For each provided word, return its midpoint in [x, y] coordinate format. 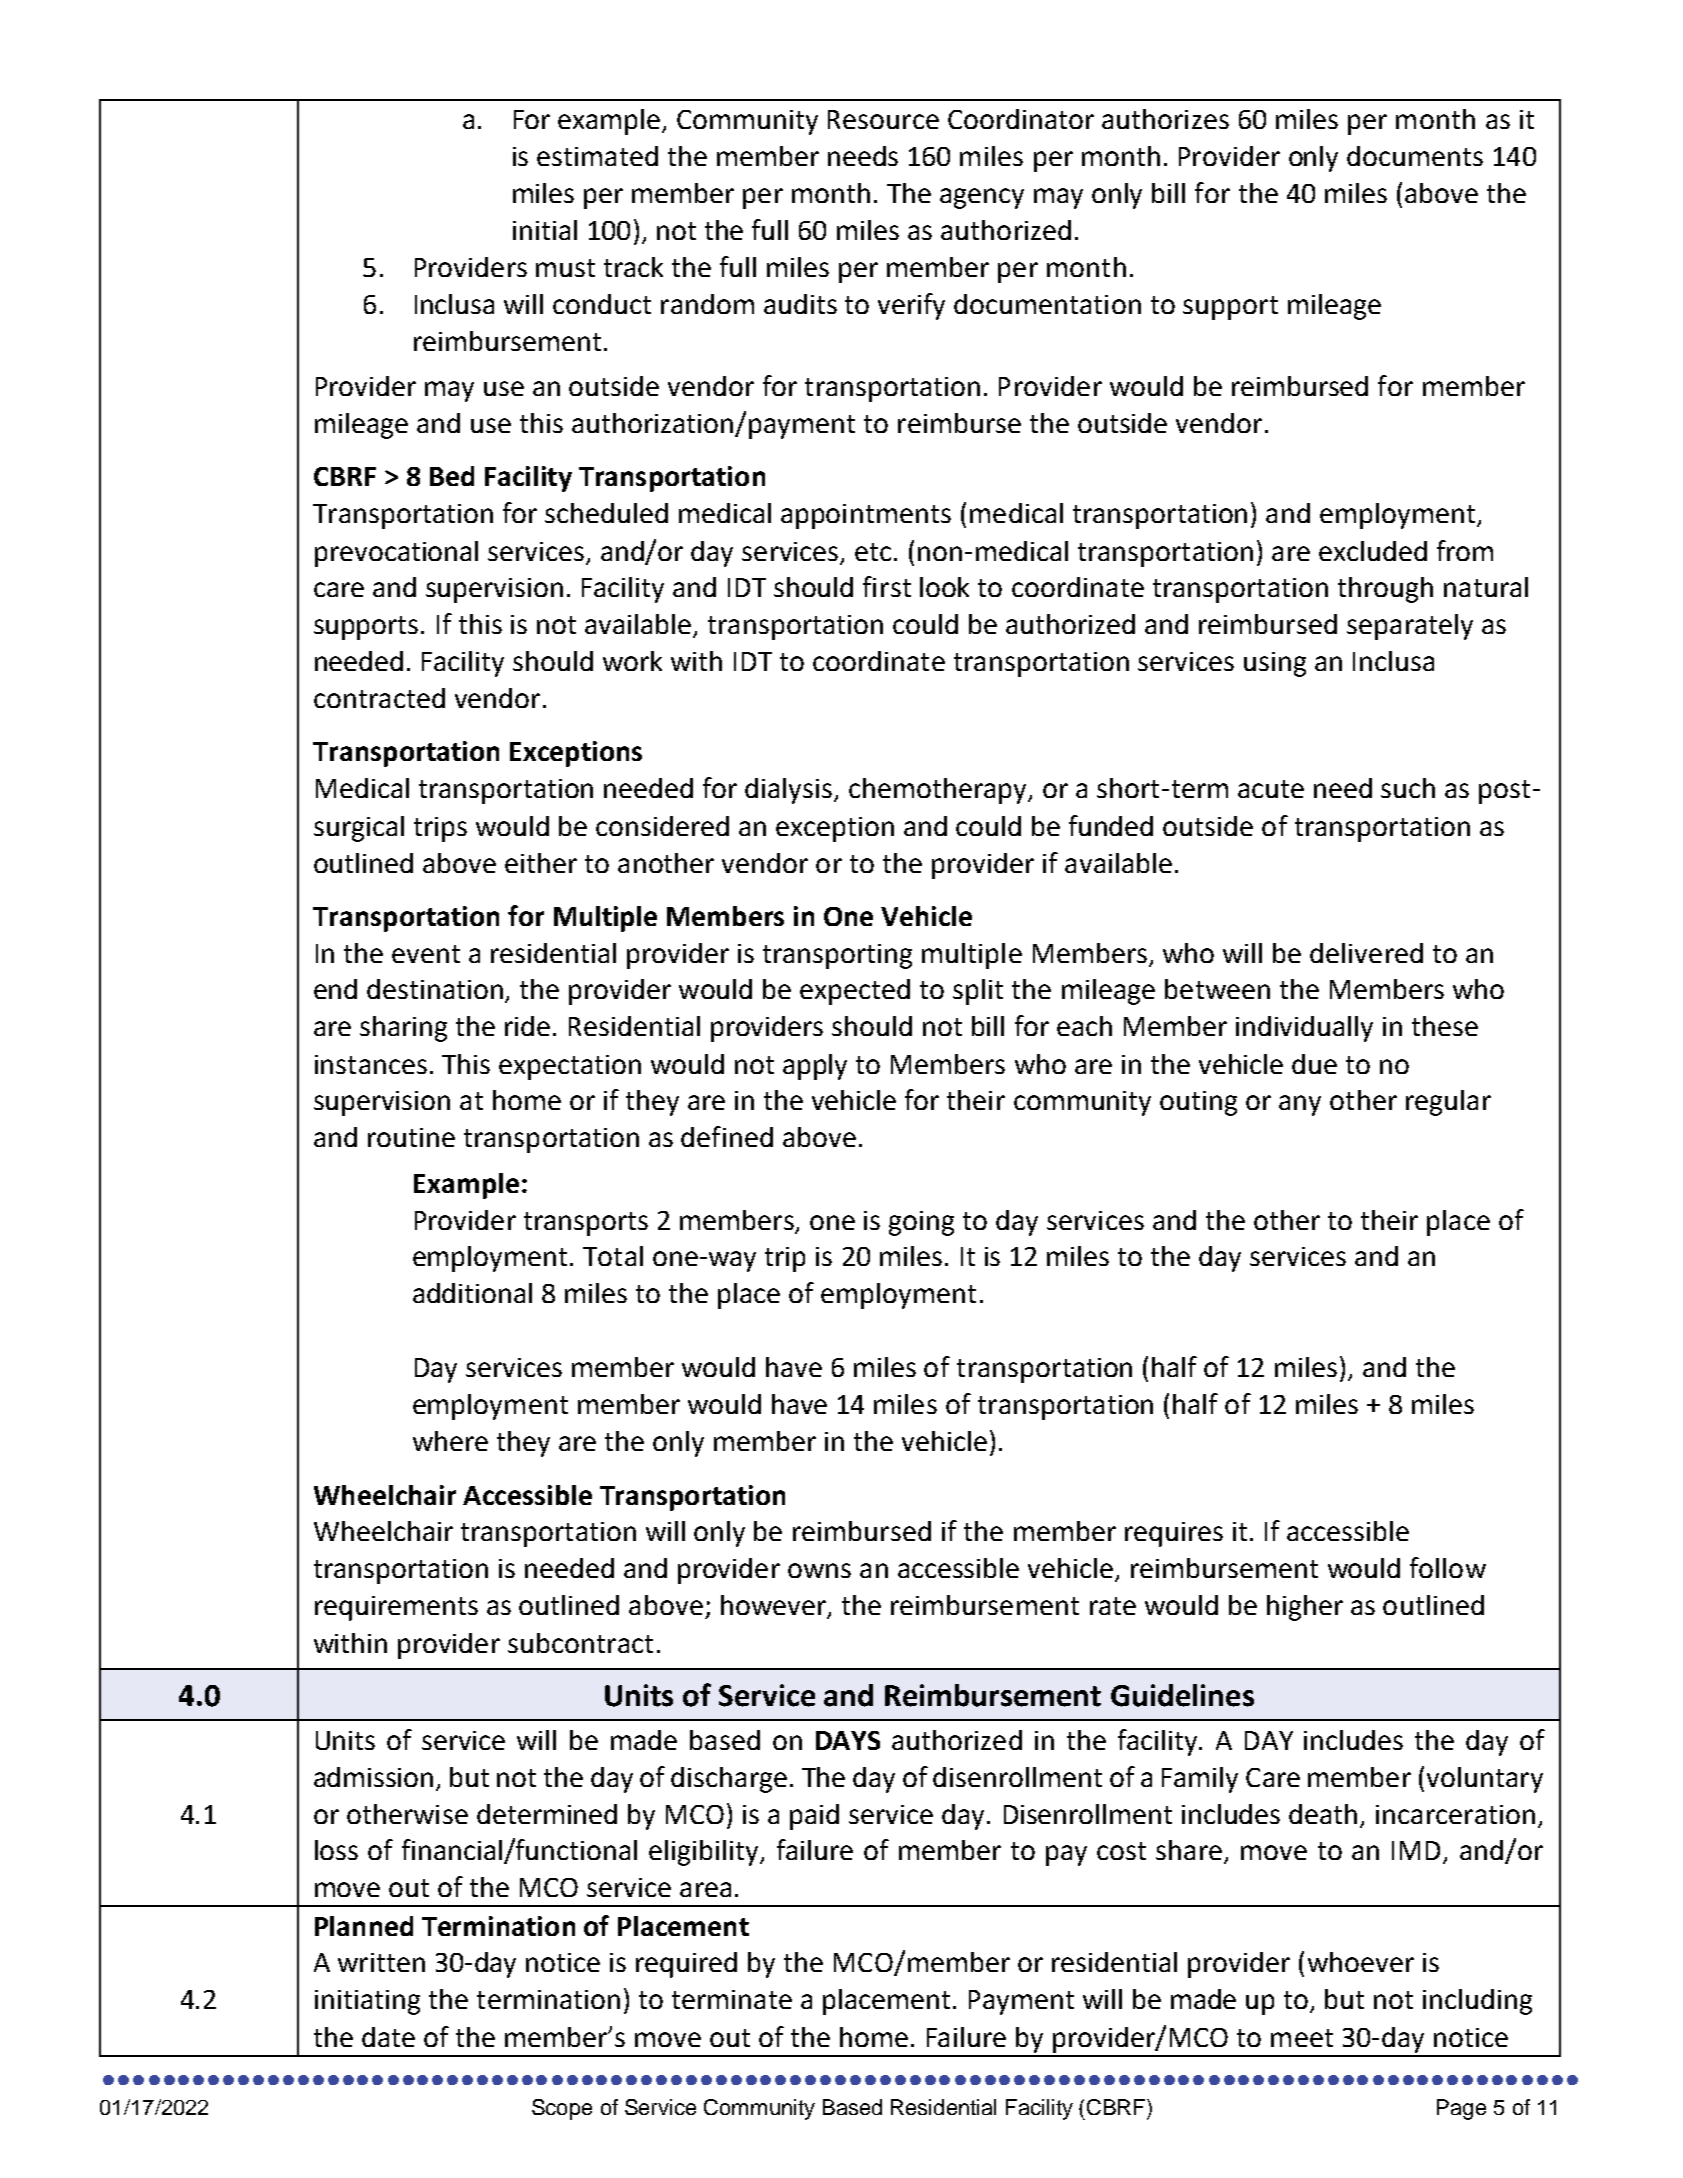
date [388, 2037]
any [1300, 1105]
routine [411, 1137]
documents [1415, 156]
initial [545, 230]
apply [815, 1067]
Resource [883, 119]
